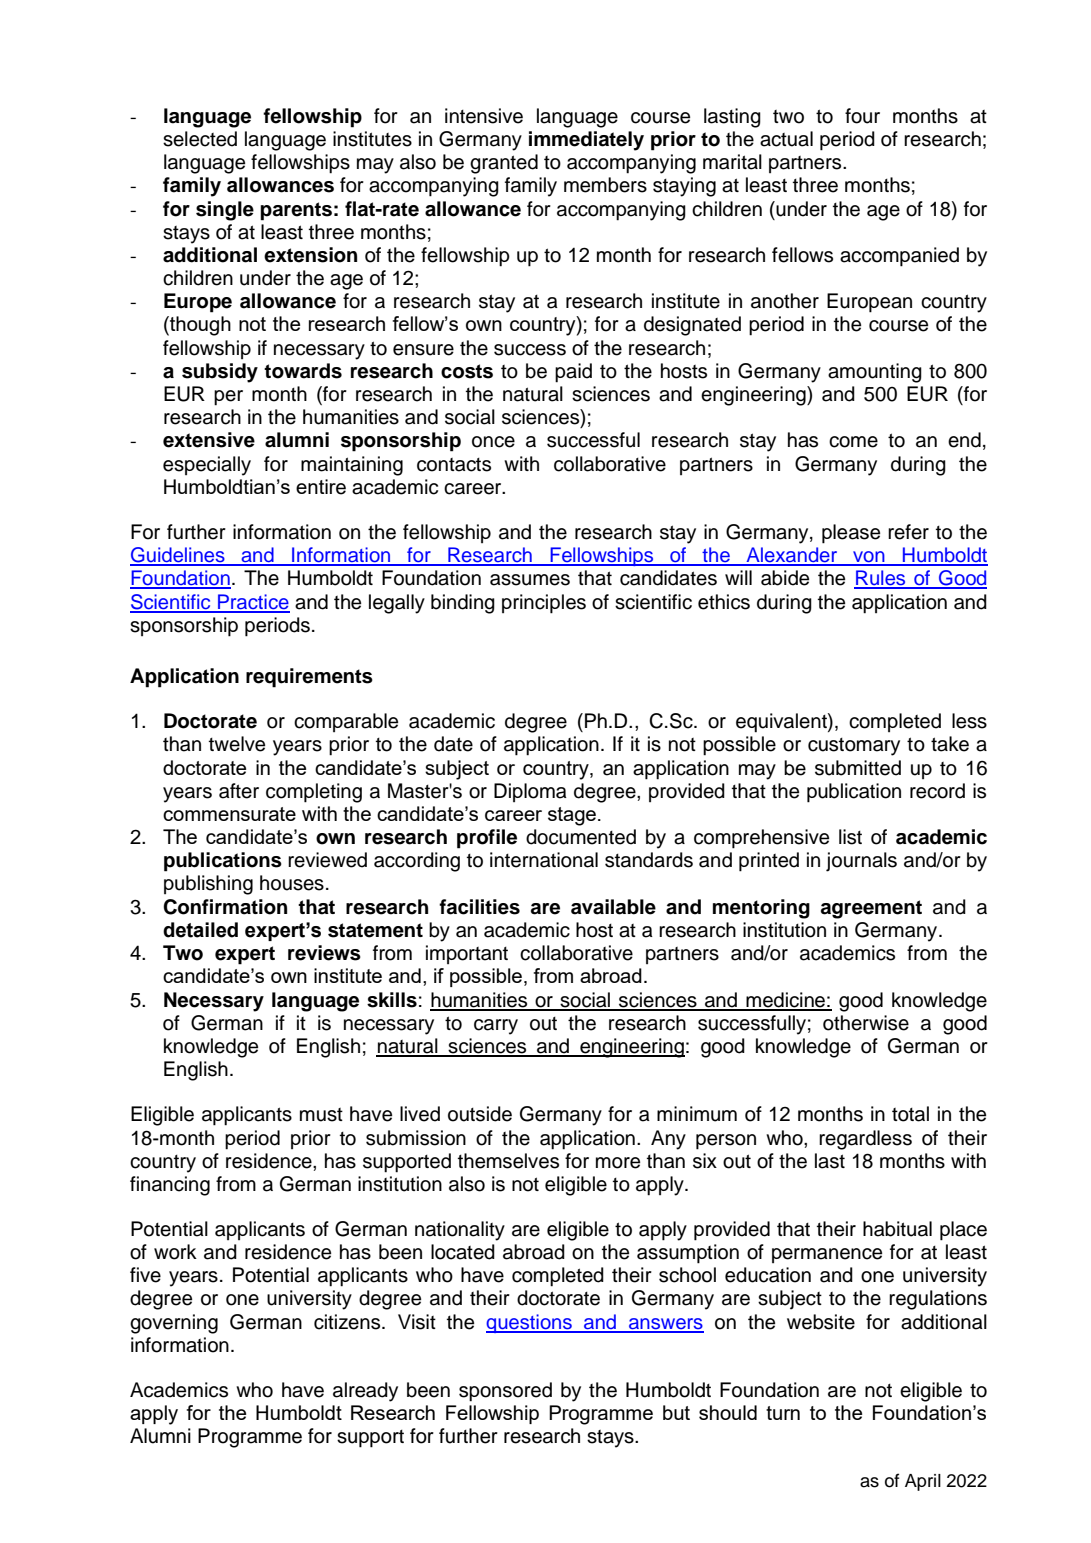 This document has width=1091, height=1543. What do you see at coordinates (858, 768) in the document?
I see `submitted` at bounding box center [858, 768].
